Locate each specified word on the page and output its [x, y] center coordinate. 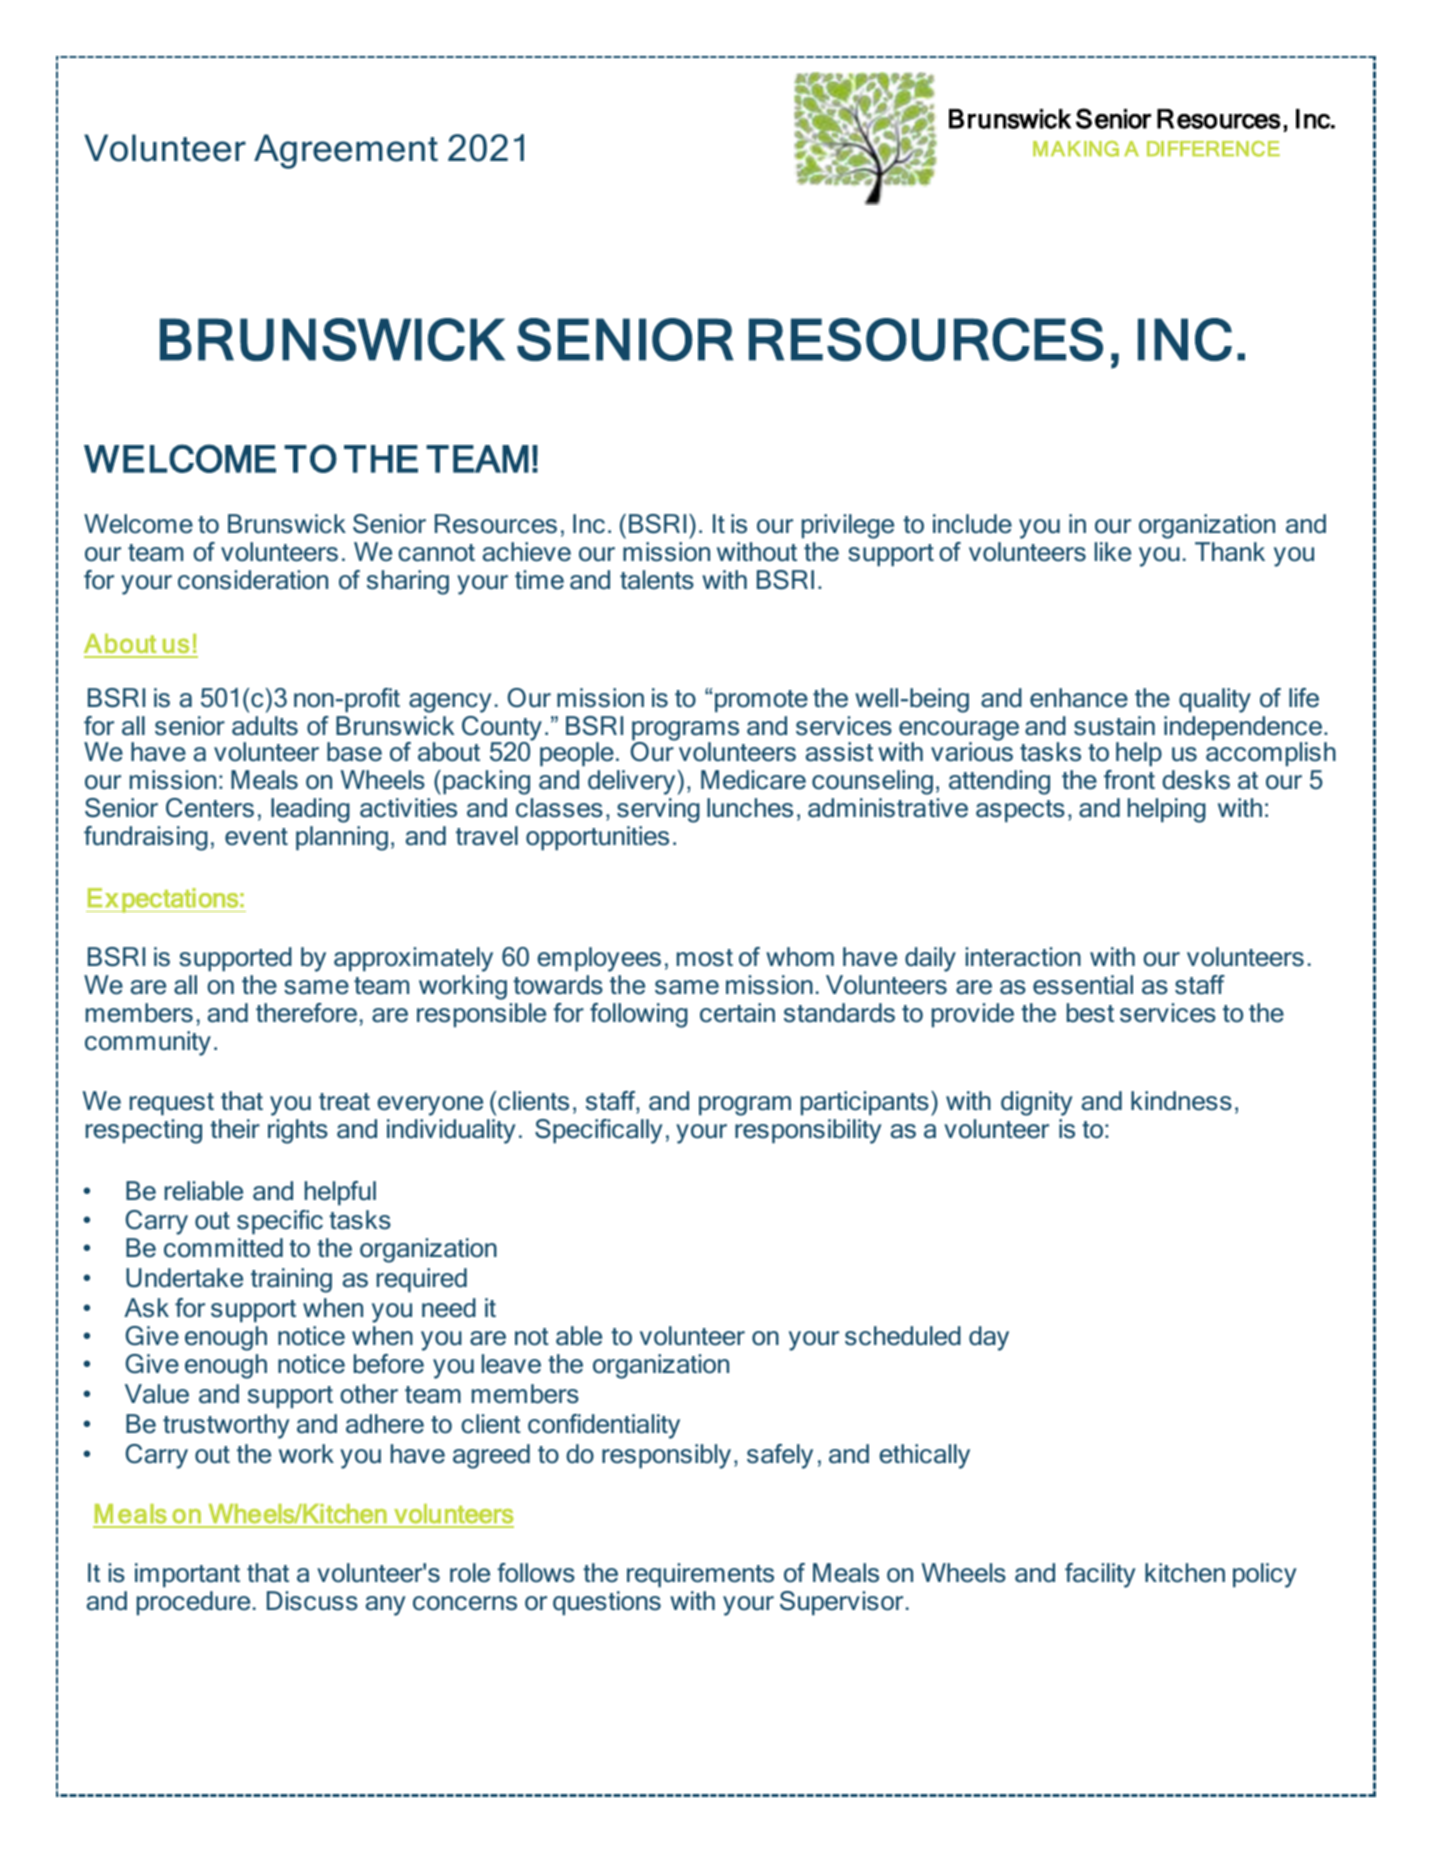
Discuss [312, 1601]
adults [265, 726]
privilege [848, 526]
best [1090, 1013]
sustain [1114, 726]
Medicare [753, 780]
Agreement [346, 151]
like [1113, 552]
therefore [306, 1013]
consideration [253, 580]
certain [737, 1013]
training [291, 1280]
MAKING [1076, 149]
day [989, 1338]
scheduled [903, 1336]
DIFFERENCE [1213, 149]
